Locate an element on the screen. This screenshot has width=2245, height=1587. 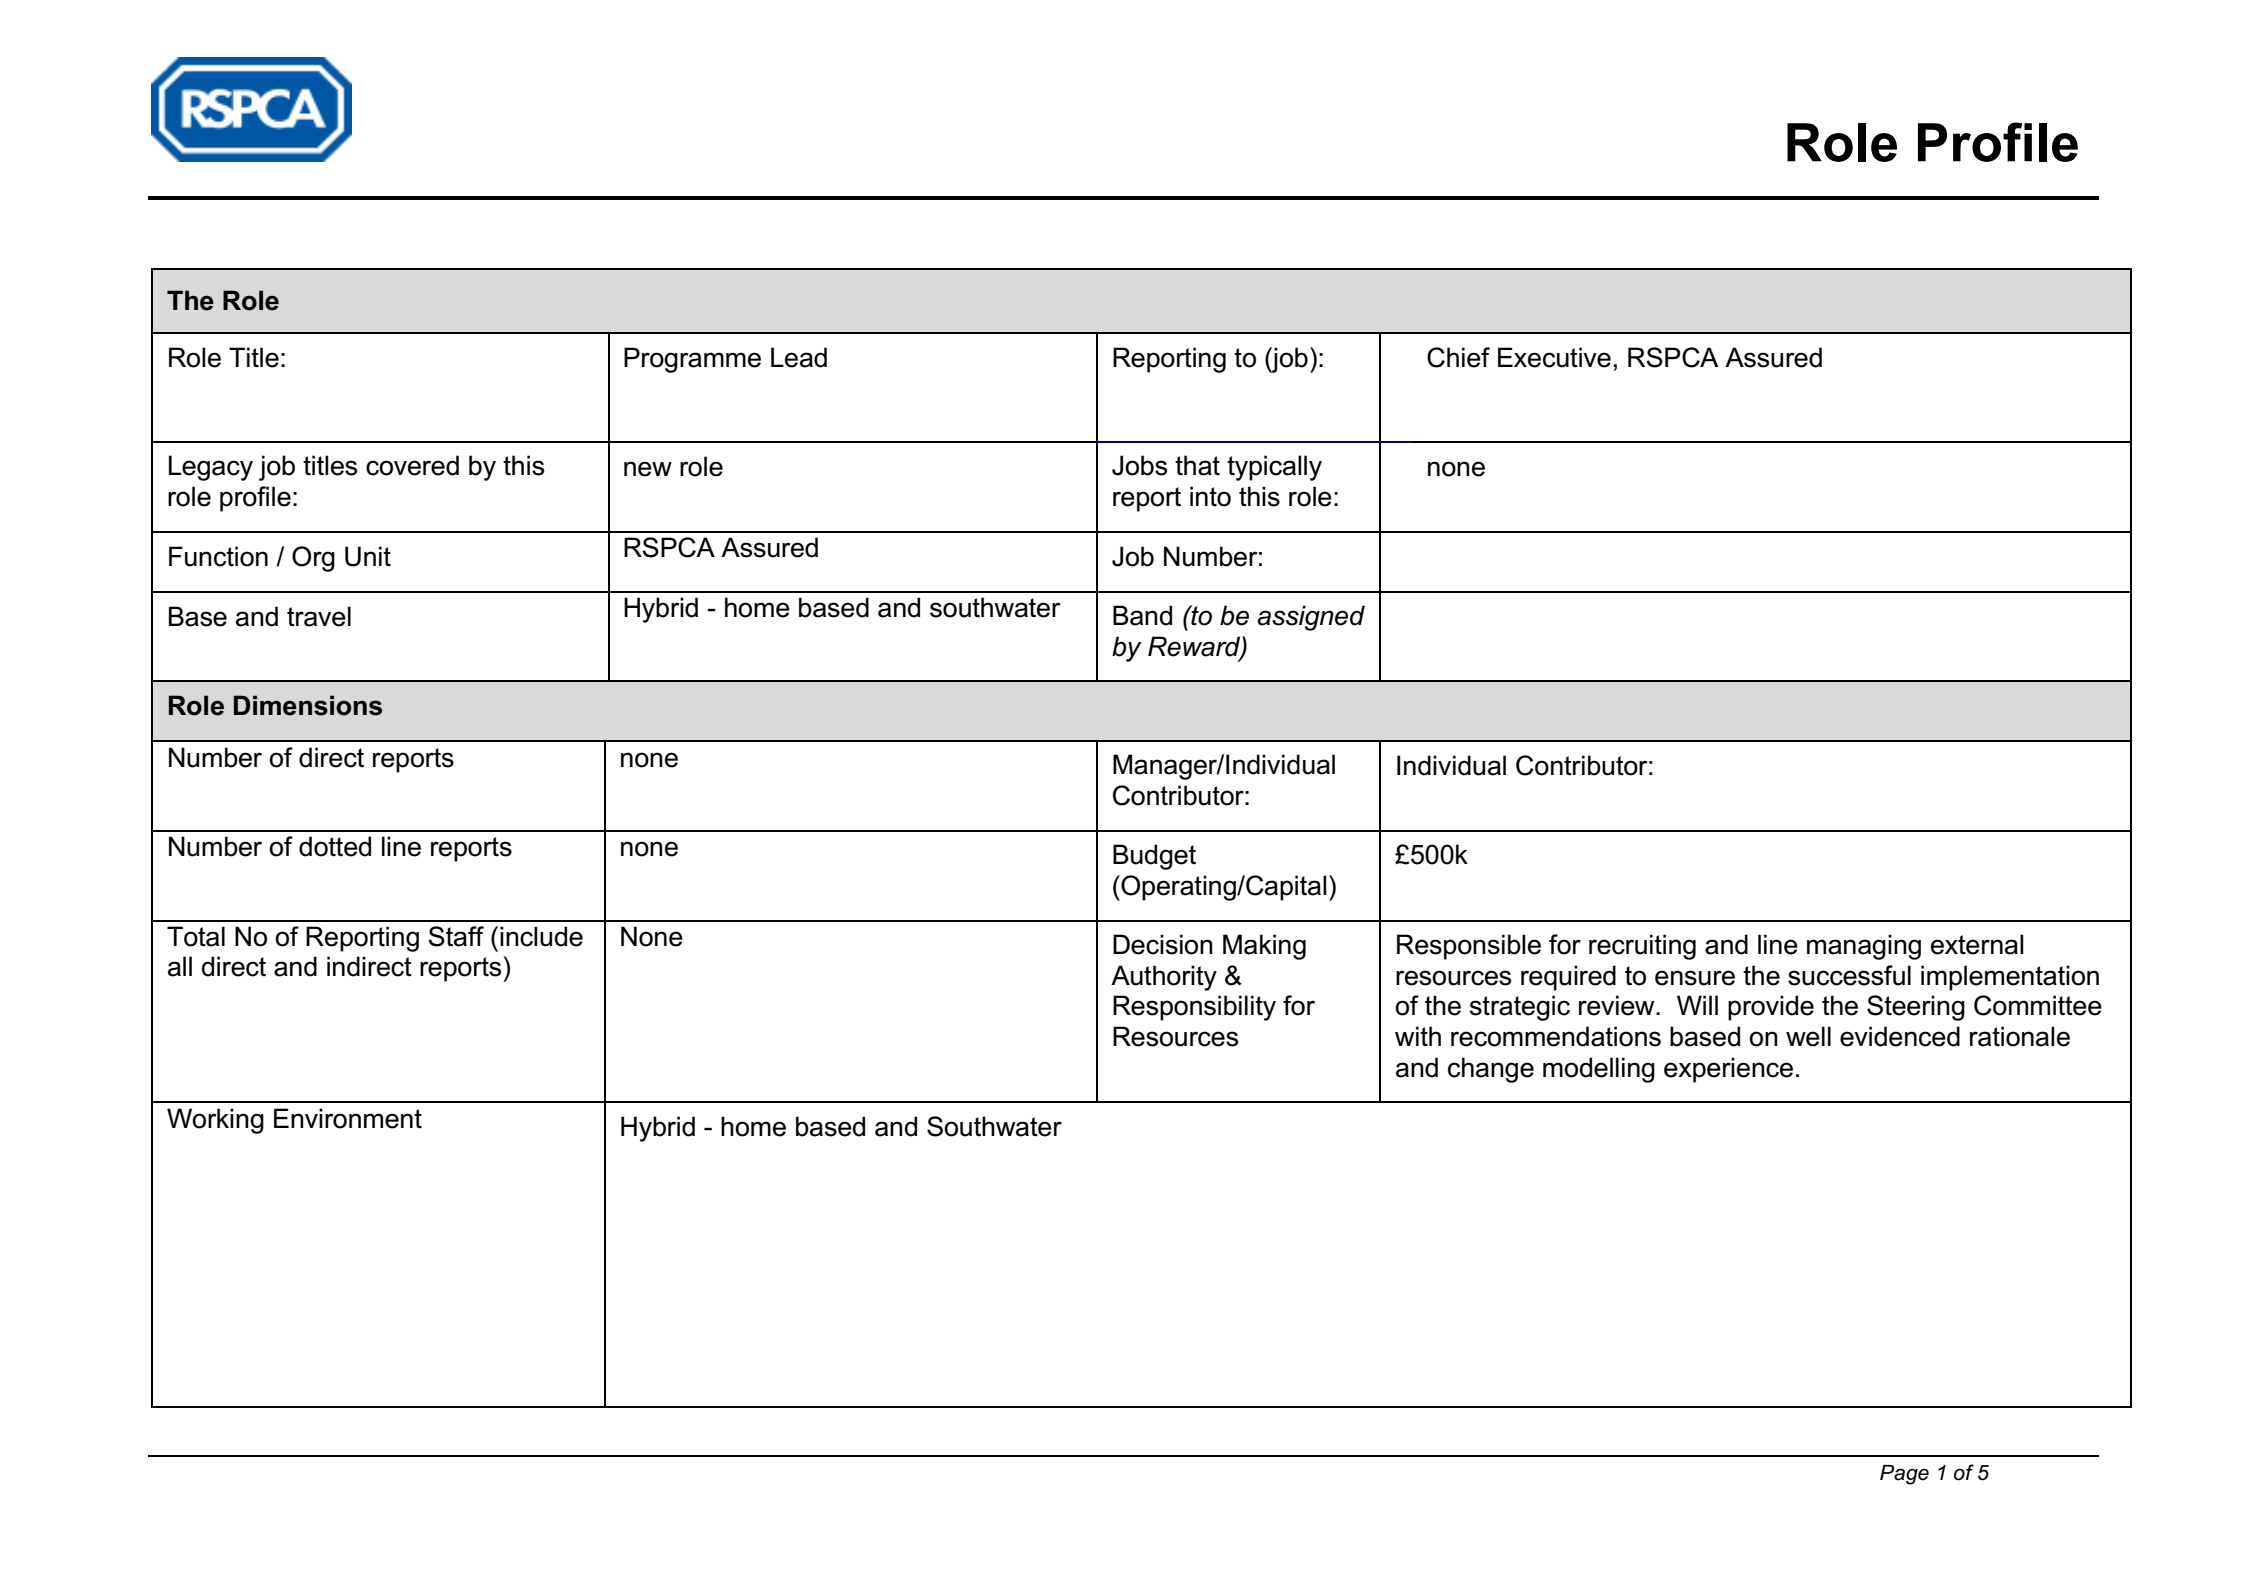
covered is located at coordinates (412, 465).
